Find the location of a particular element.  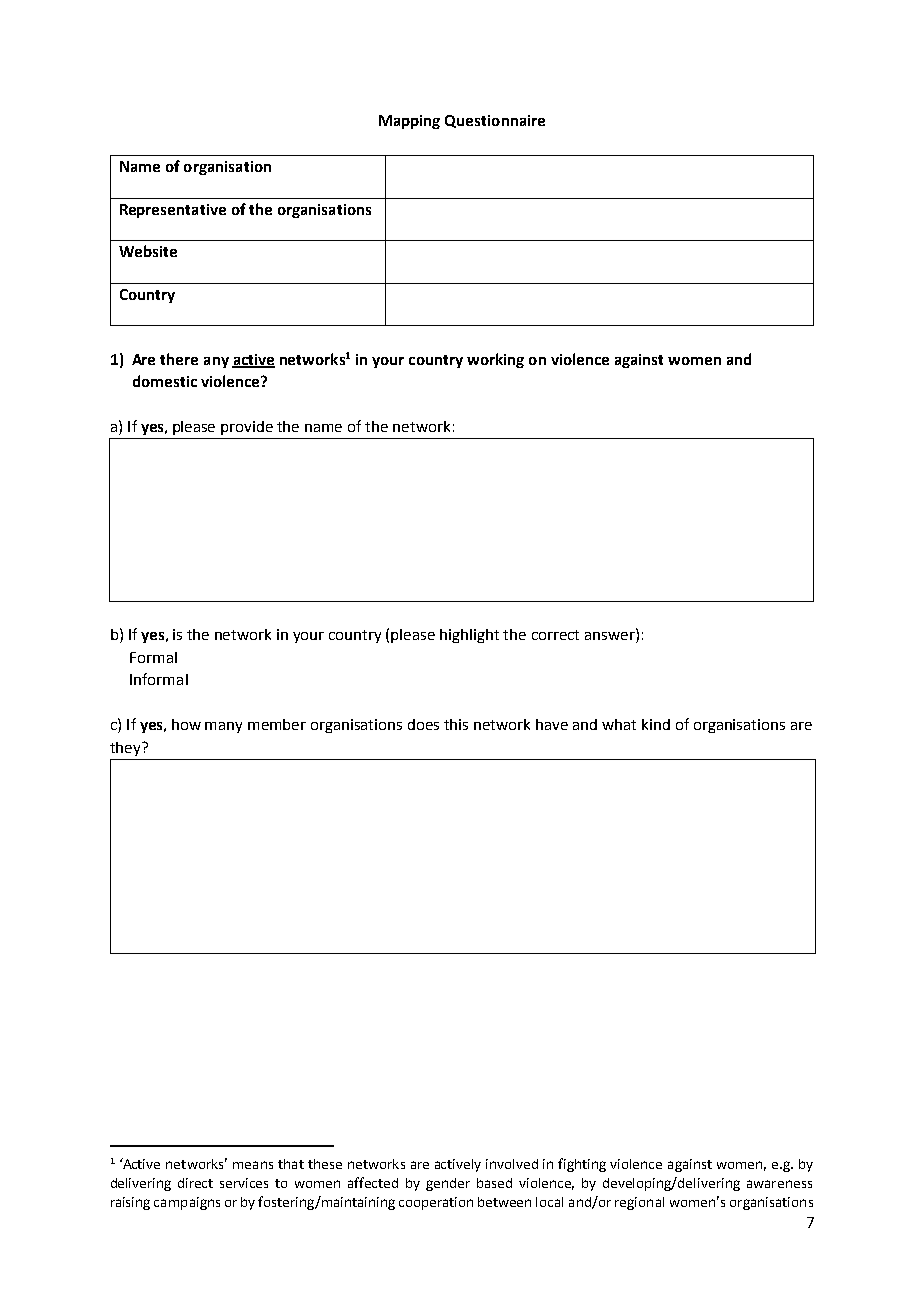

how is located at coordinates (186, 724).
